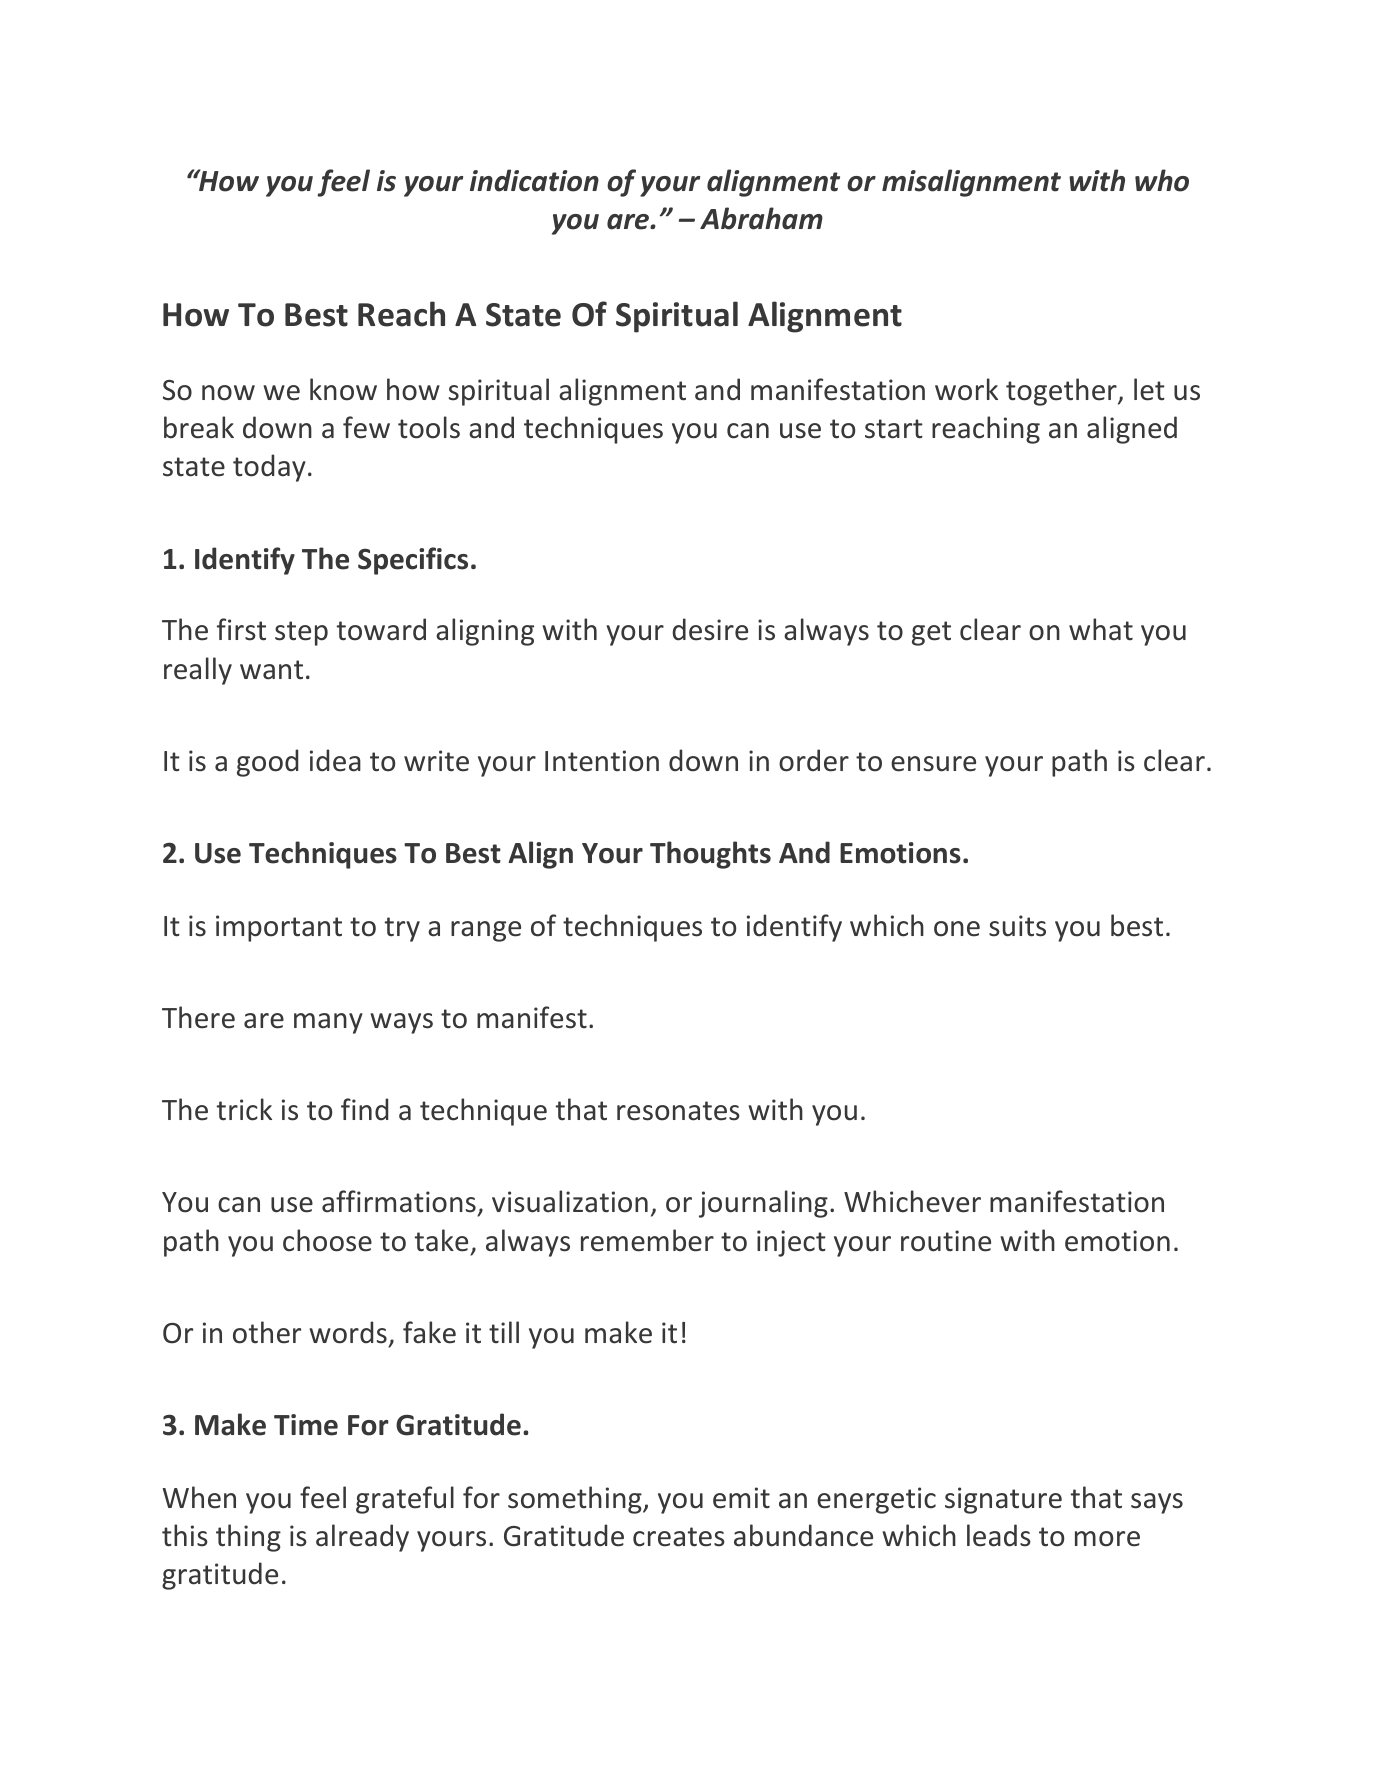 The height and width of the page is (1779, 1375). I want to click on creates, so click(679, 1537).
